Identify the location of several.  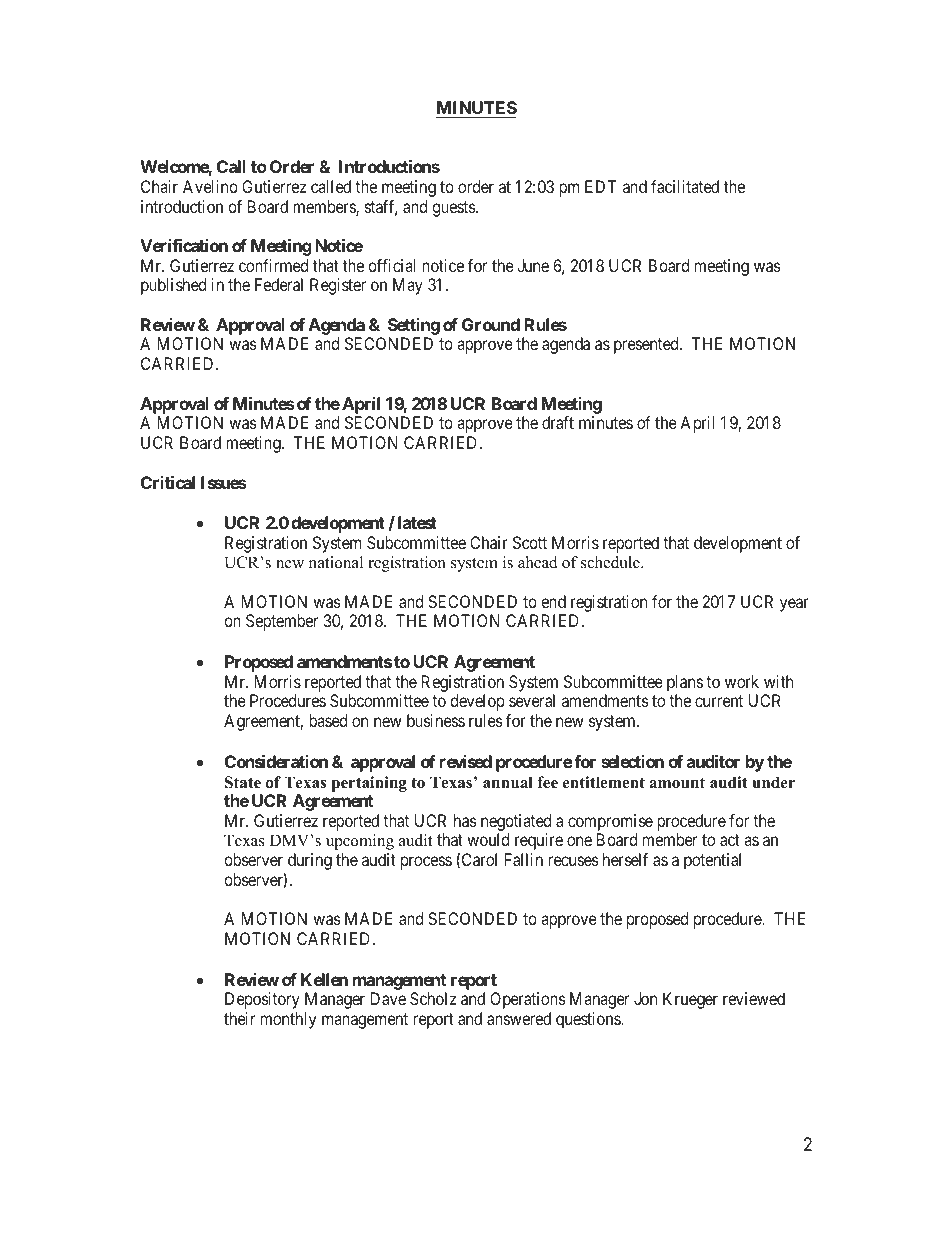
(532, 700).
